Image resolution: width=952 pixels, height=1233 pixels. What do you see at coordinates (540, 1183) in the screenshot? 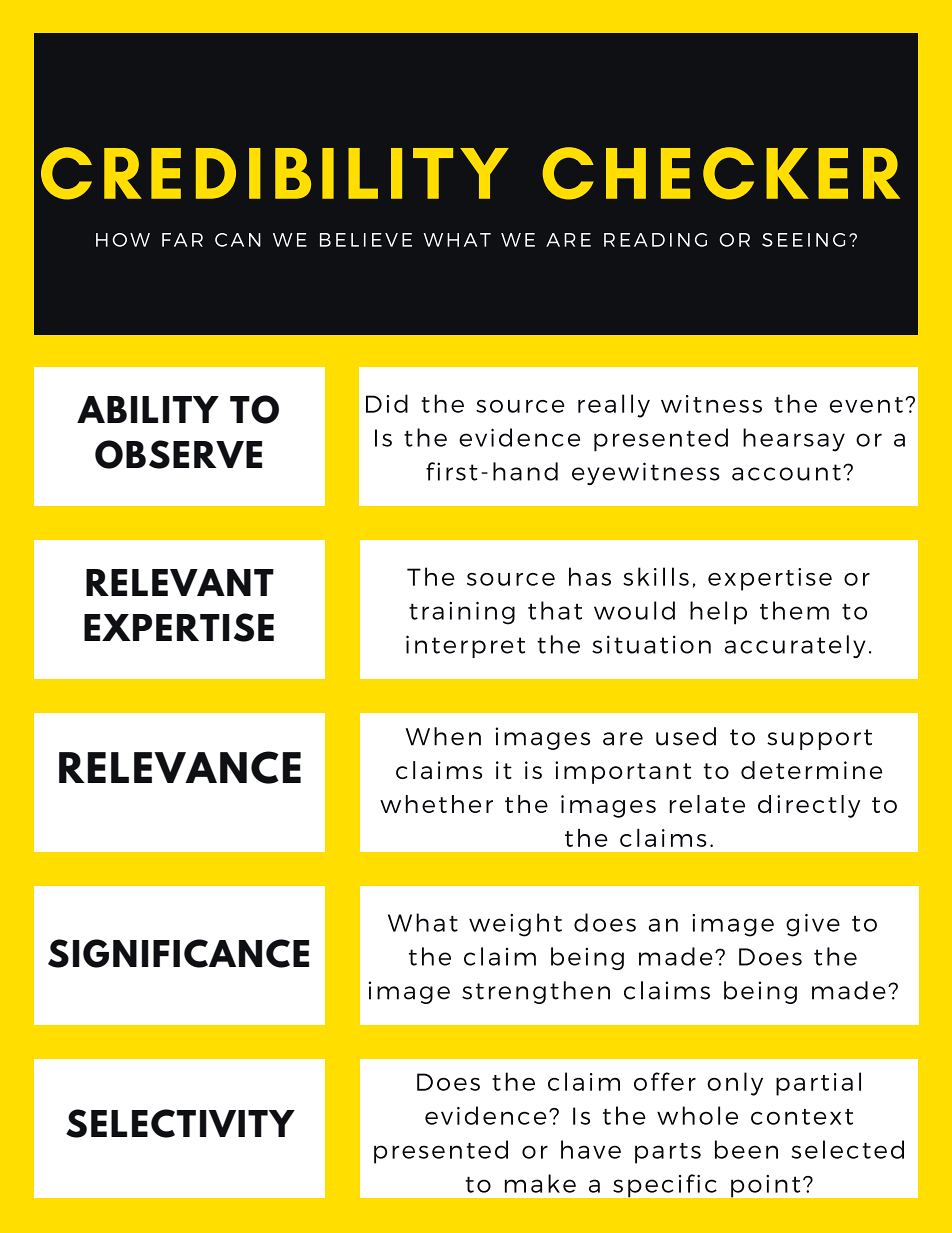
I see `make` at bounding box center [540, 1183].
